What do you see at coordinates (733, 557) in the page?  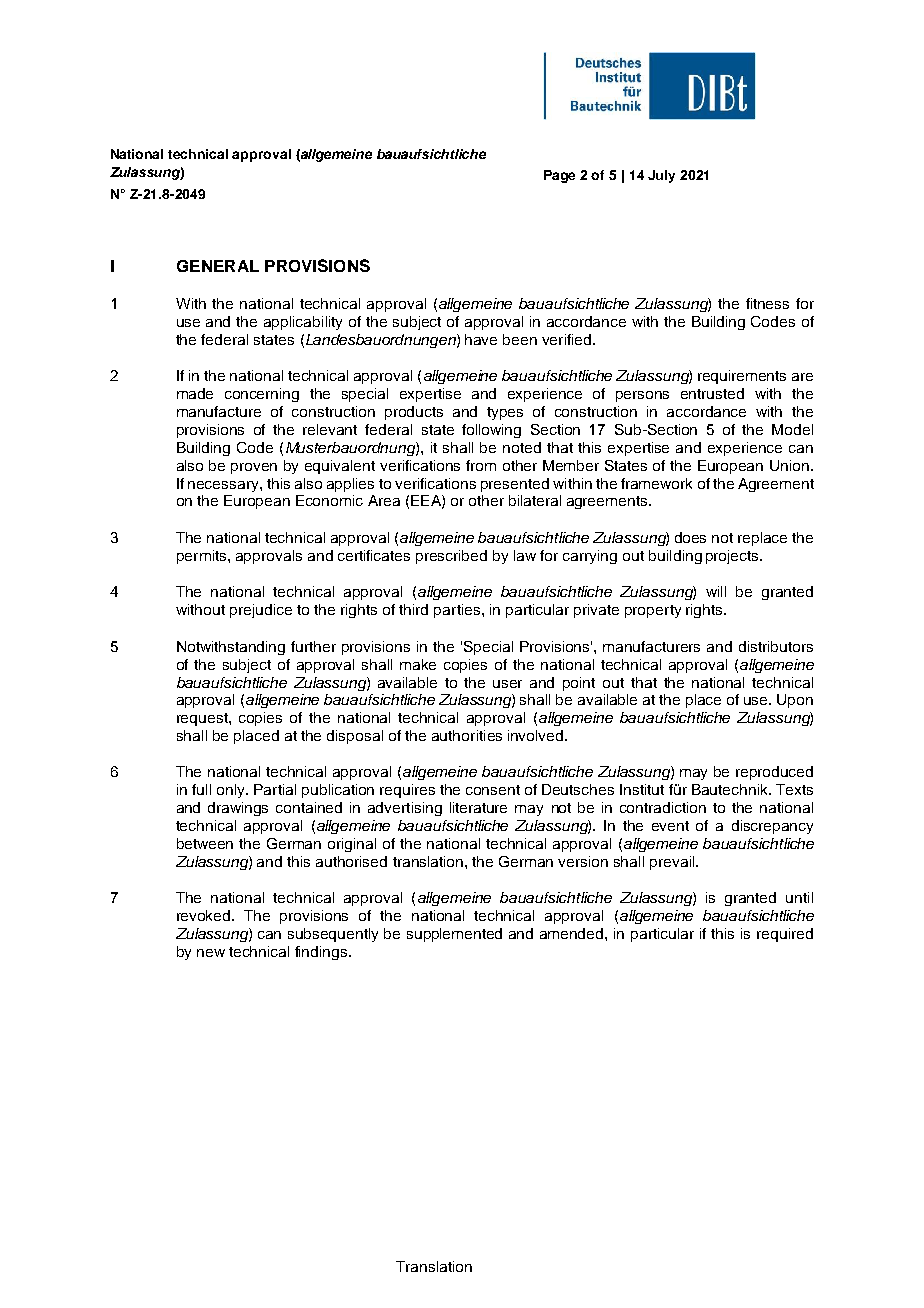 I see `projects` at bounding box center [733, 557].
